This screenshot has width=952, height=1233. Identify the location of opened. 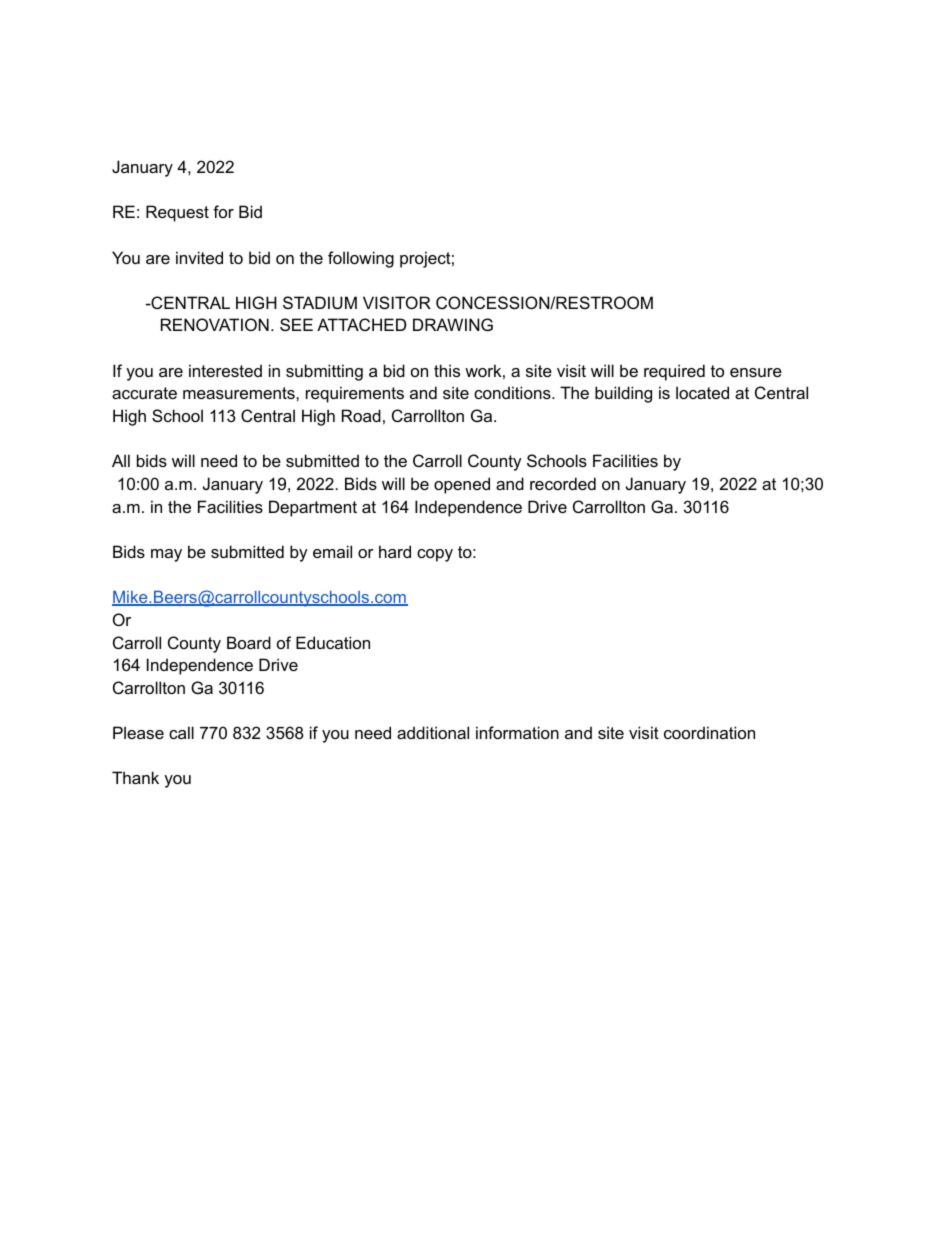
(462, 485).
